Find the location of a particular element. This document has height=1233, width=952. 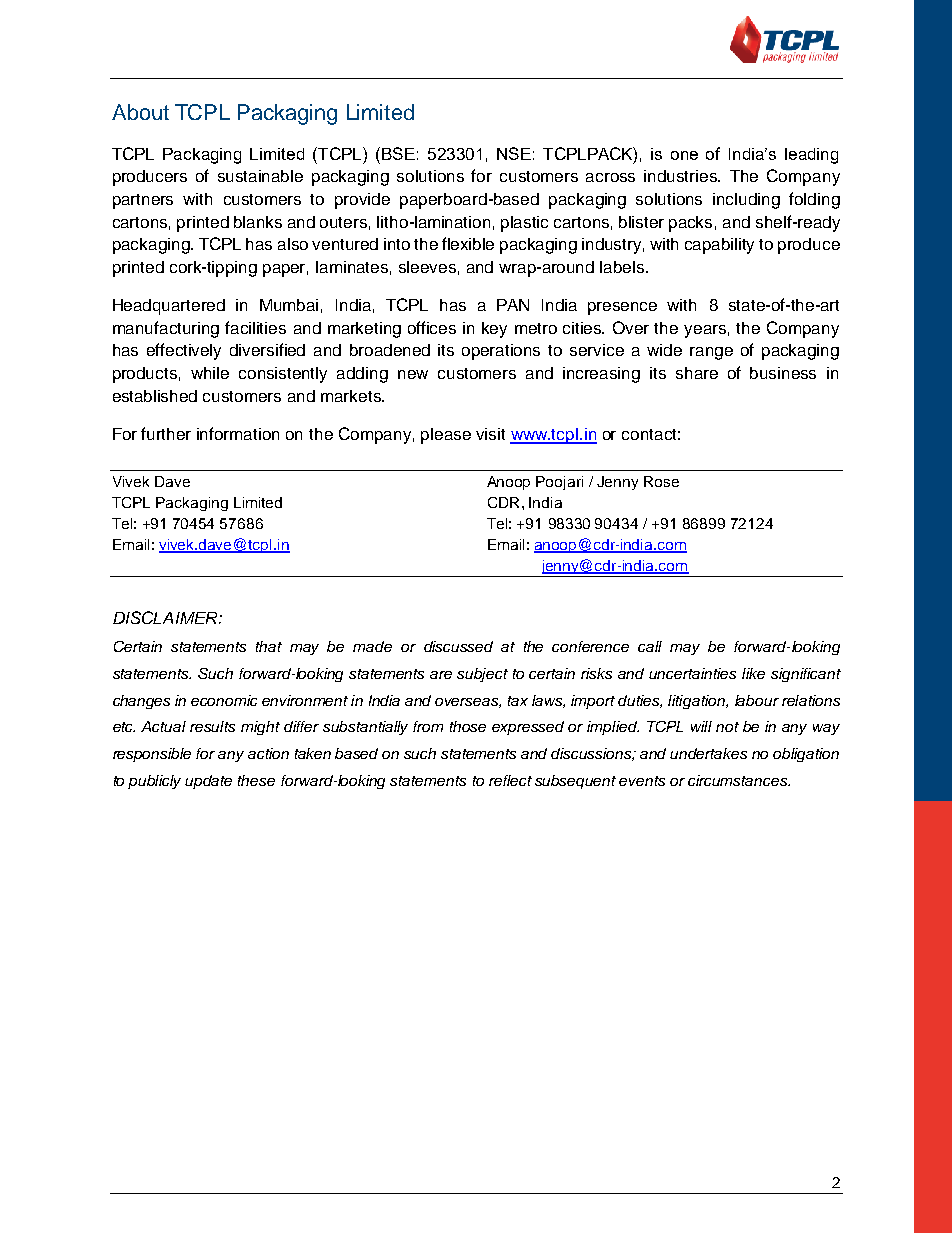

update is located at coordinates (208, 782).
